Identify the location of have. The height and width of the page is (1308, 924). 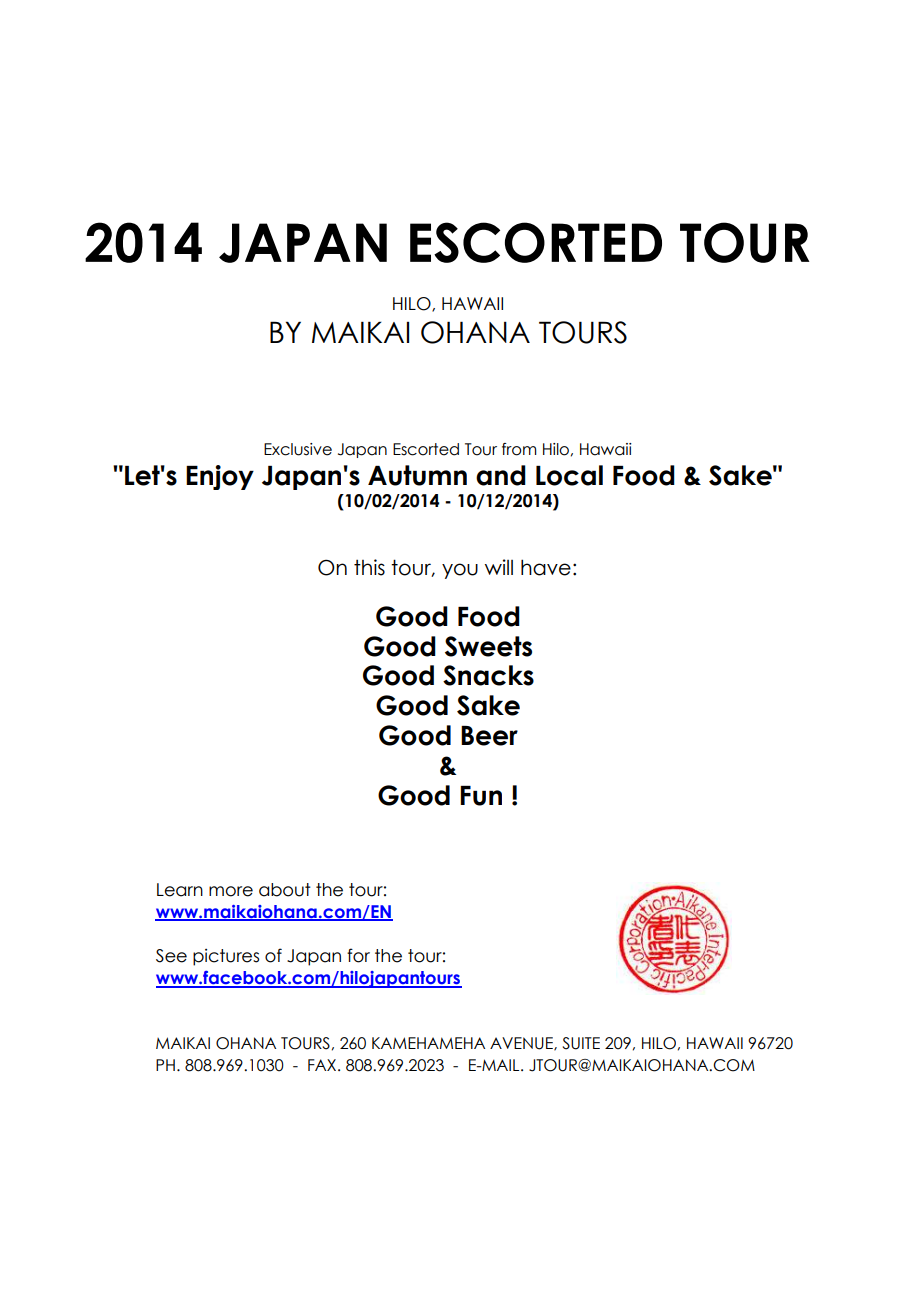
(546, 567).
